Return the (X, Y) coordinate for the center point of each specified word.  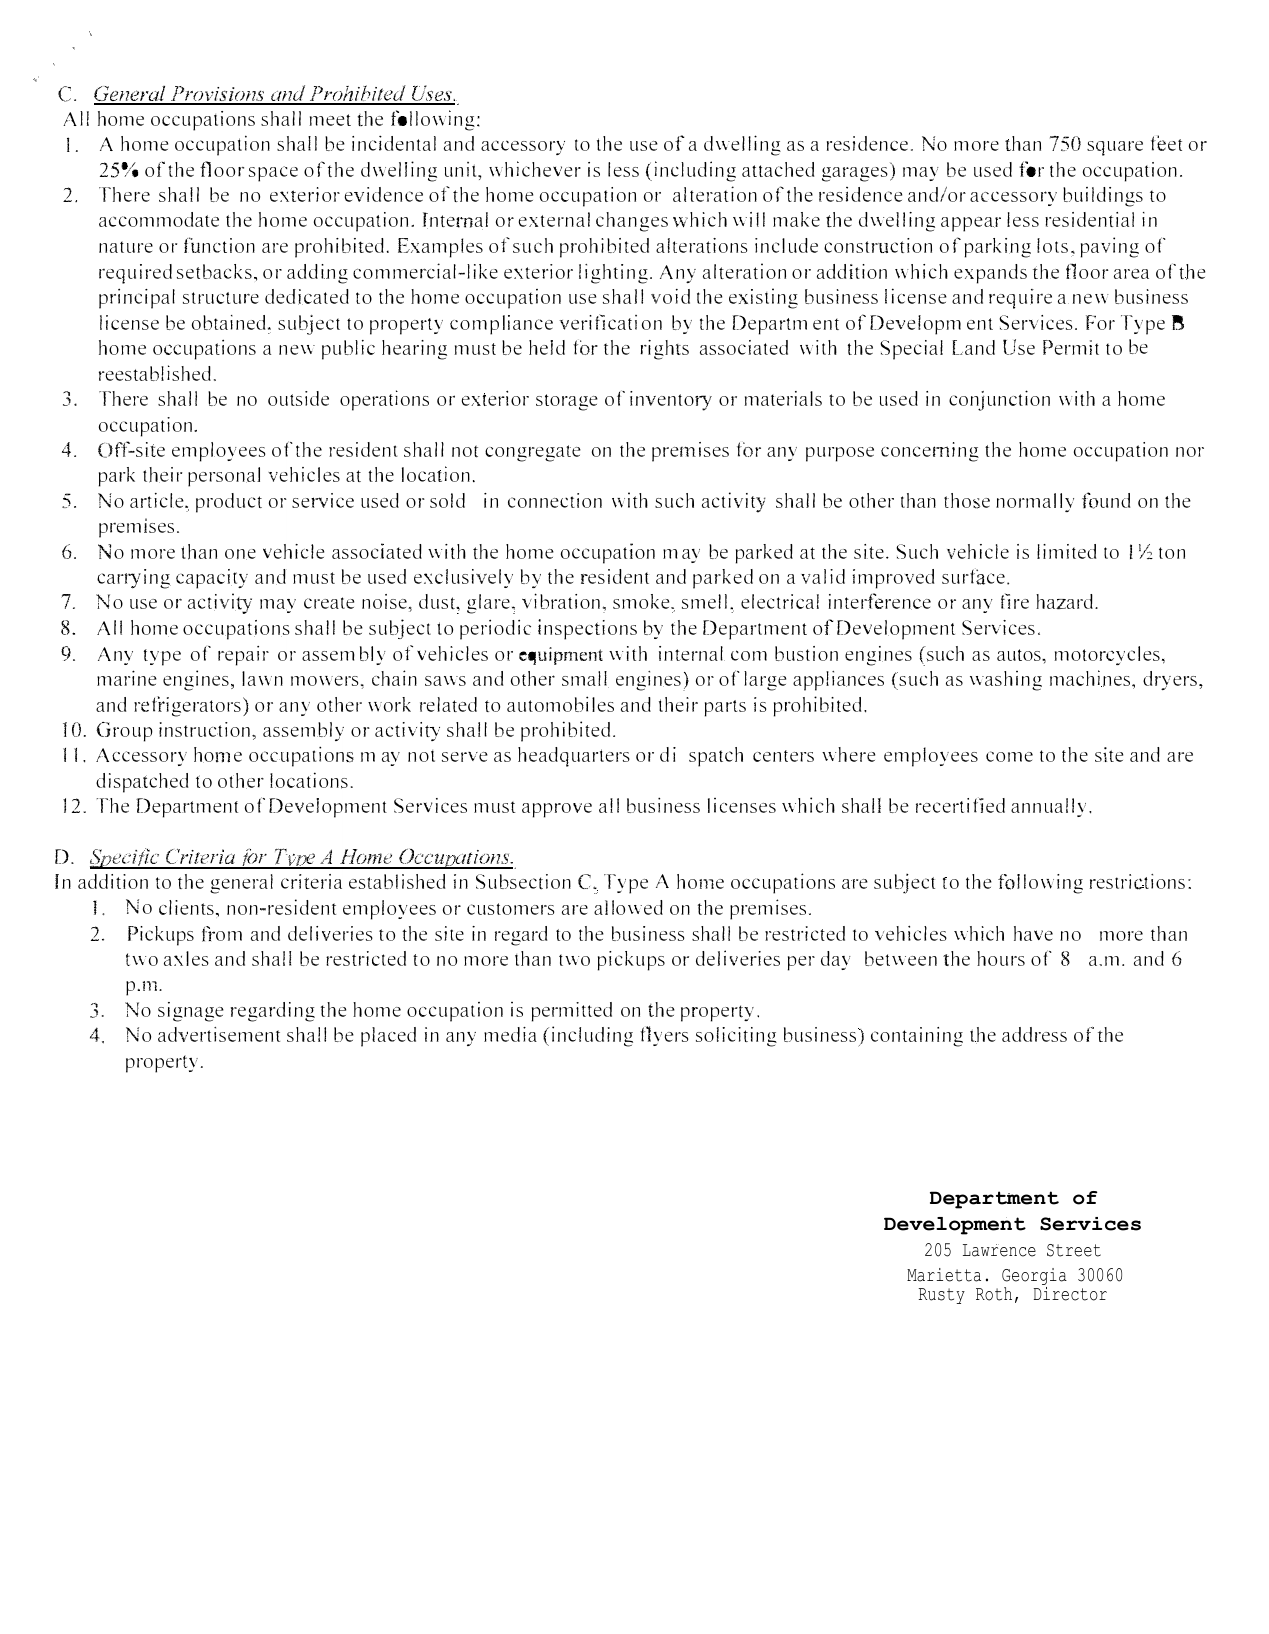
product (229, 503)
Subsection (523, 882)
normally (1035, 502)
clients (186, 907)
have (1033, 933)
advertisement (219, 1034)
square (1115, 148)
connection (555, 500)
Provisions (218, 95)
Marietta (944, 1275)
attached (778, 169)
